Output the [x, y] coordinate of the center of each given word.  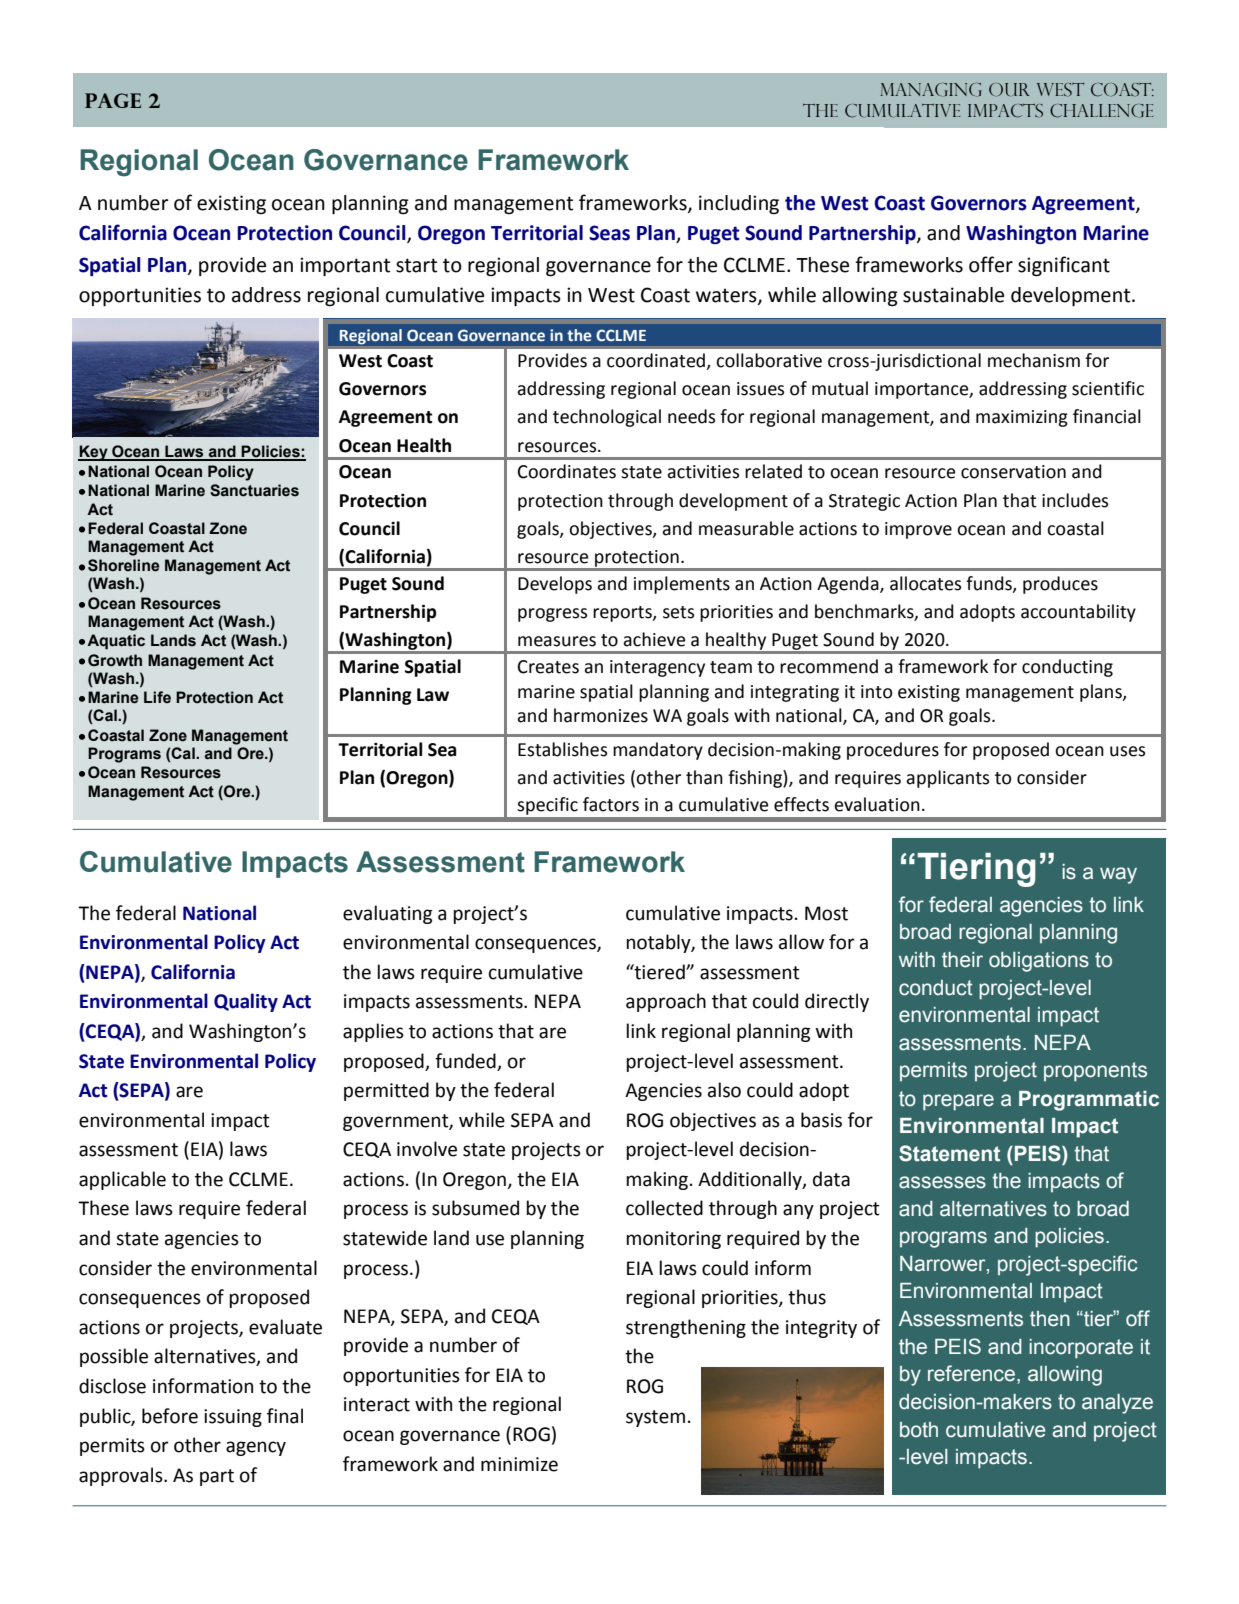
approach [666, 1002]
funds [990, 584]
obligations [1039, 962]
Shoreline [124, 565]
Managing [931, 90]
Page [113, 100]
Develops [555, 585]
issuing [233, 1418]
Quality [246, 1002]
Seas [609, 233]
